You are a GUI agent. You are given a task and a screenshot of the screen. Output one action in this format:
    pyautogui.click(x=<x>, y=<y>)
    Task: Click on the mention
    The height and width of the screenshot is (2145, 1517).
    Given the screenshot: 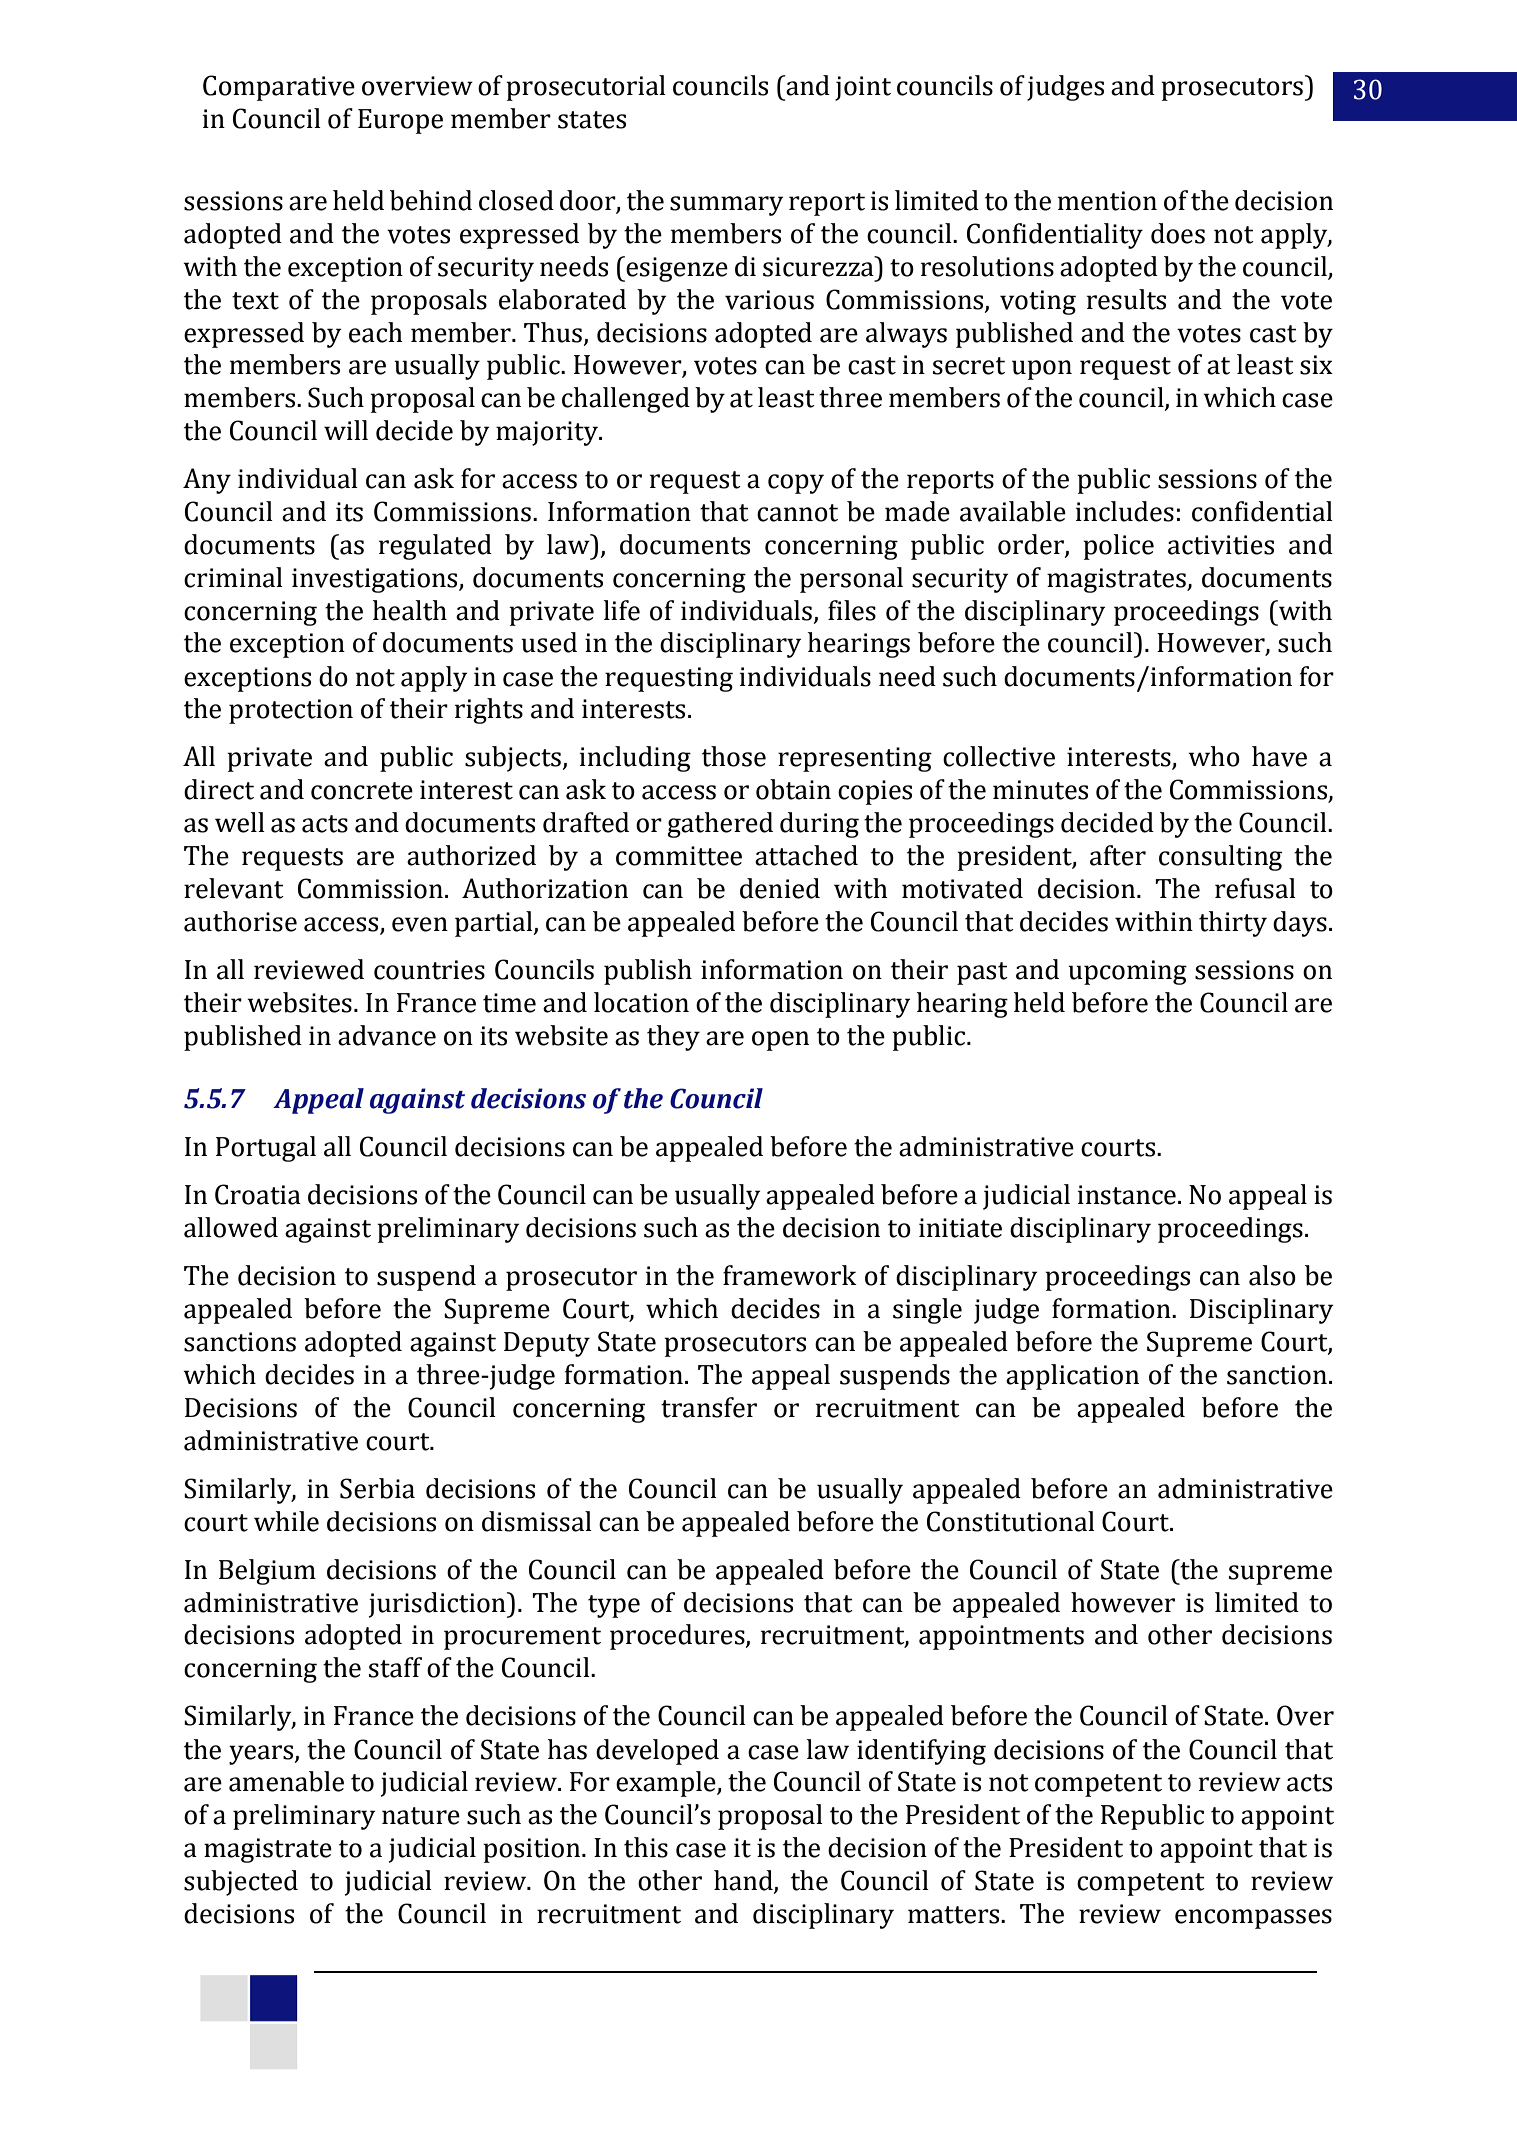 What is the action you would take?
    pyautogui.click(x=1107, y=201)
